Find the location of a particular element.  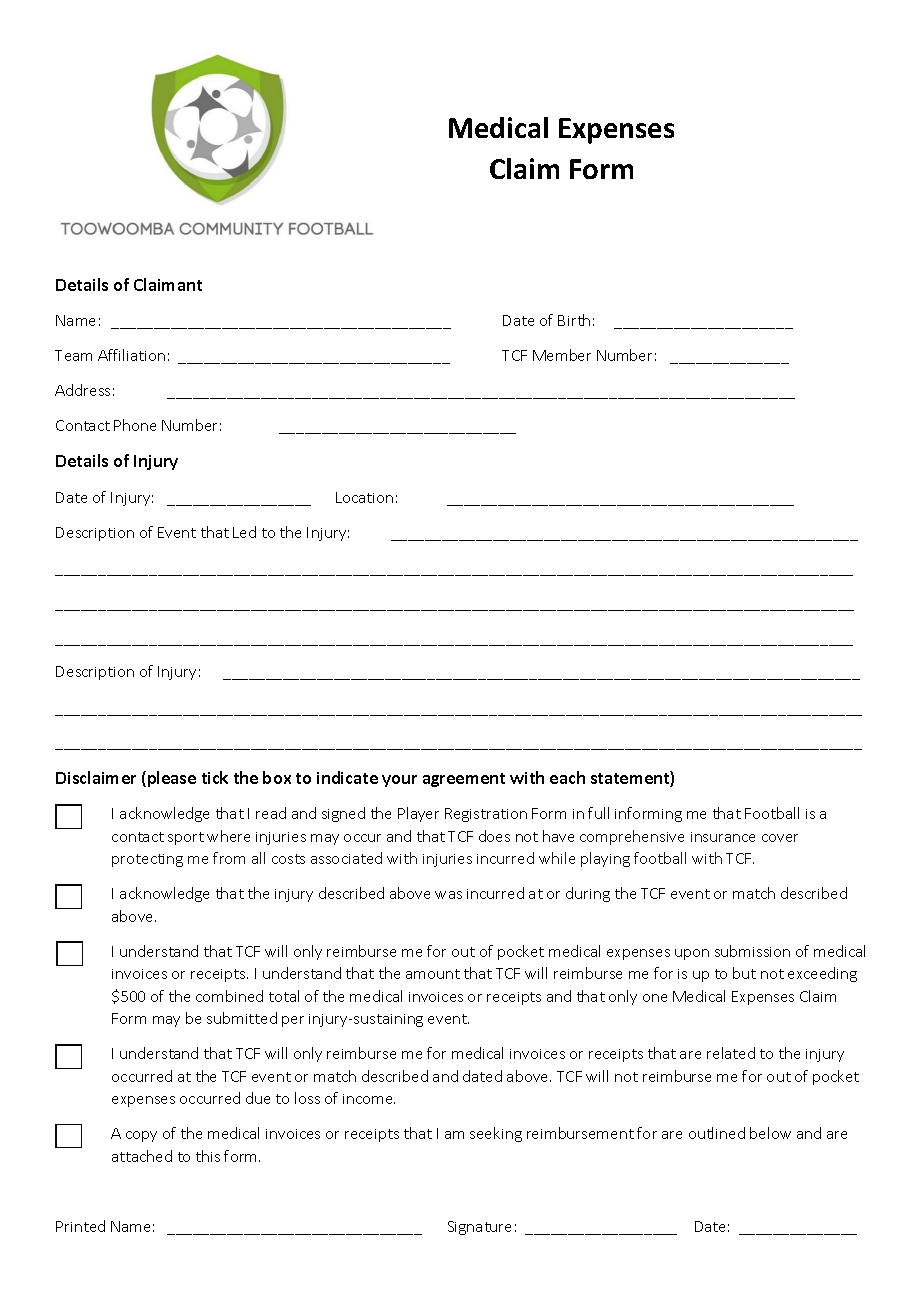

please is located at coordinates (172, 779).
